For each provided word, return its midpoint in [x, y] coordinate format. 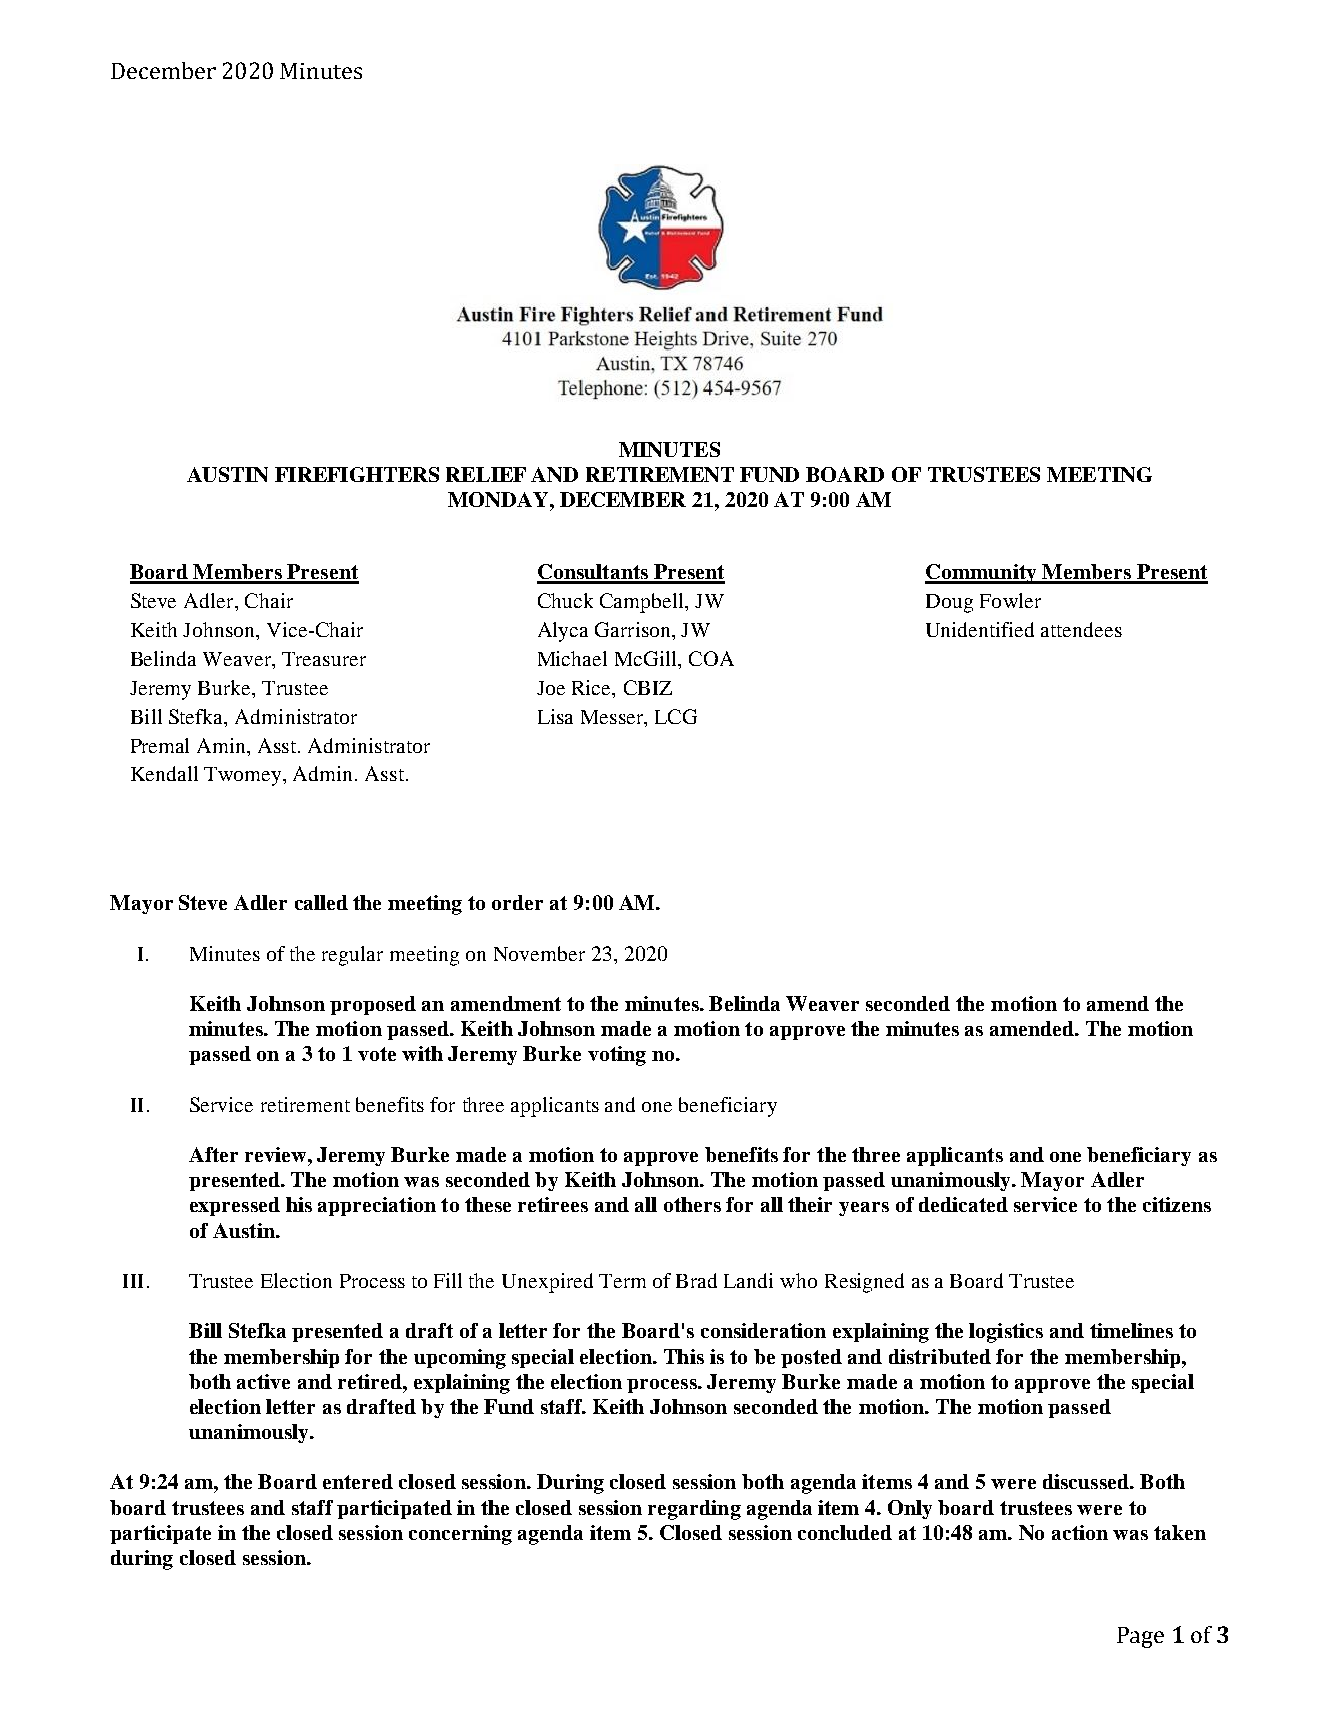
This [684, 1356]
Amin [223, 745]
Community [982, 574]
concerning [460, 1535]
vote [377, 1054]
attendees [1081, 629]
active [263, 1381]
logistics [1006, 1333]
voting [617, 1056]
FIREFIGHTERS [357, 474]
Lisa [555, 716]
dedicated [963, 1204]
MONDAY [499, 499]
